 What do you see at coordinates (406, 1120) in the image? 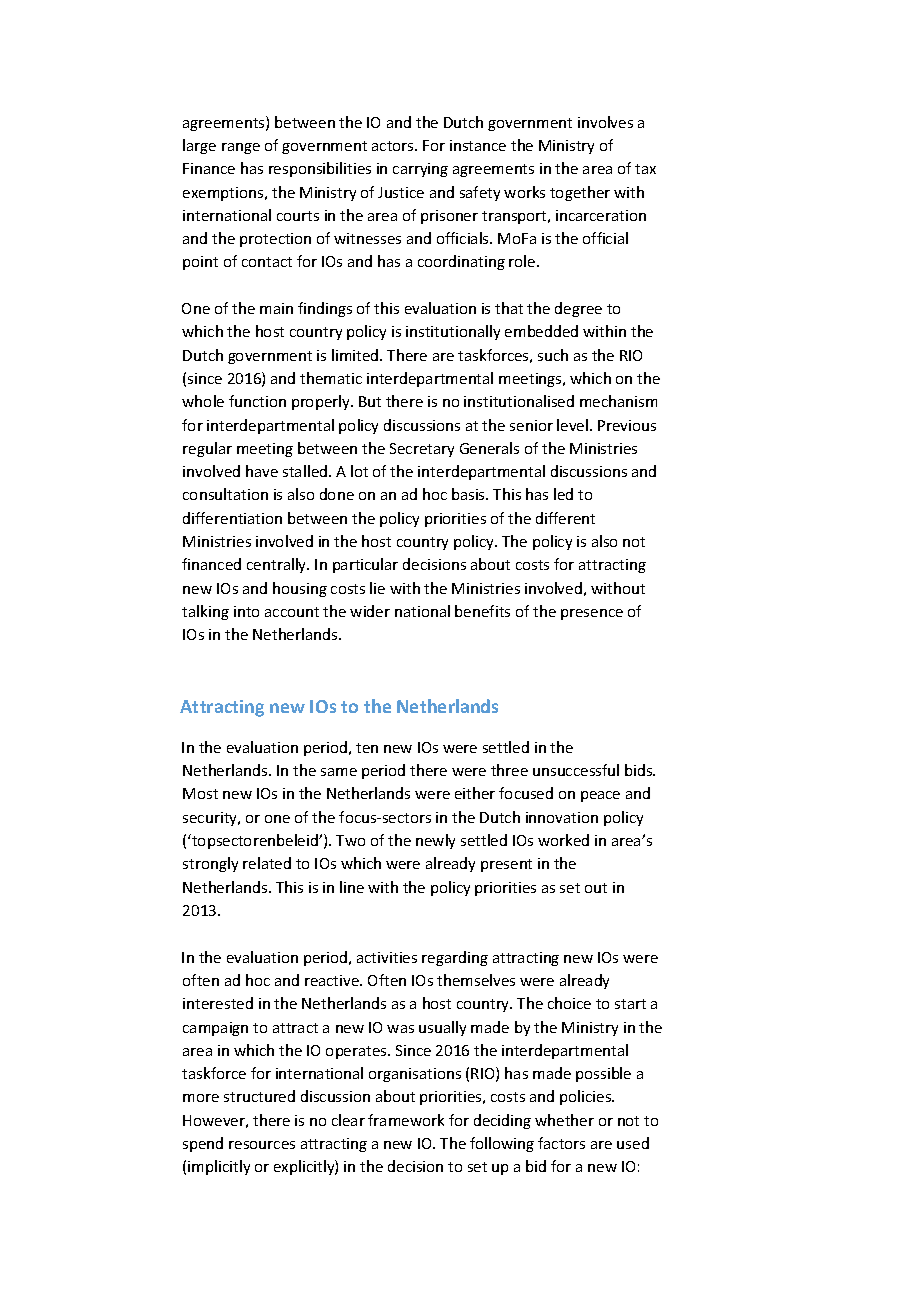
I see `framework` at bounding box center [406, 1120].
